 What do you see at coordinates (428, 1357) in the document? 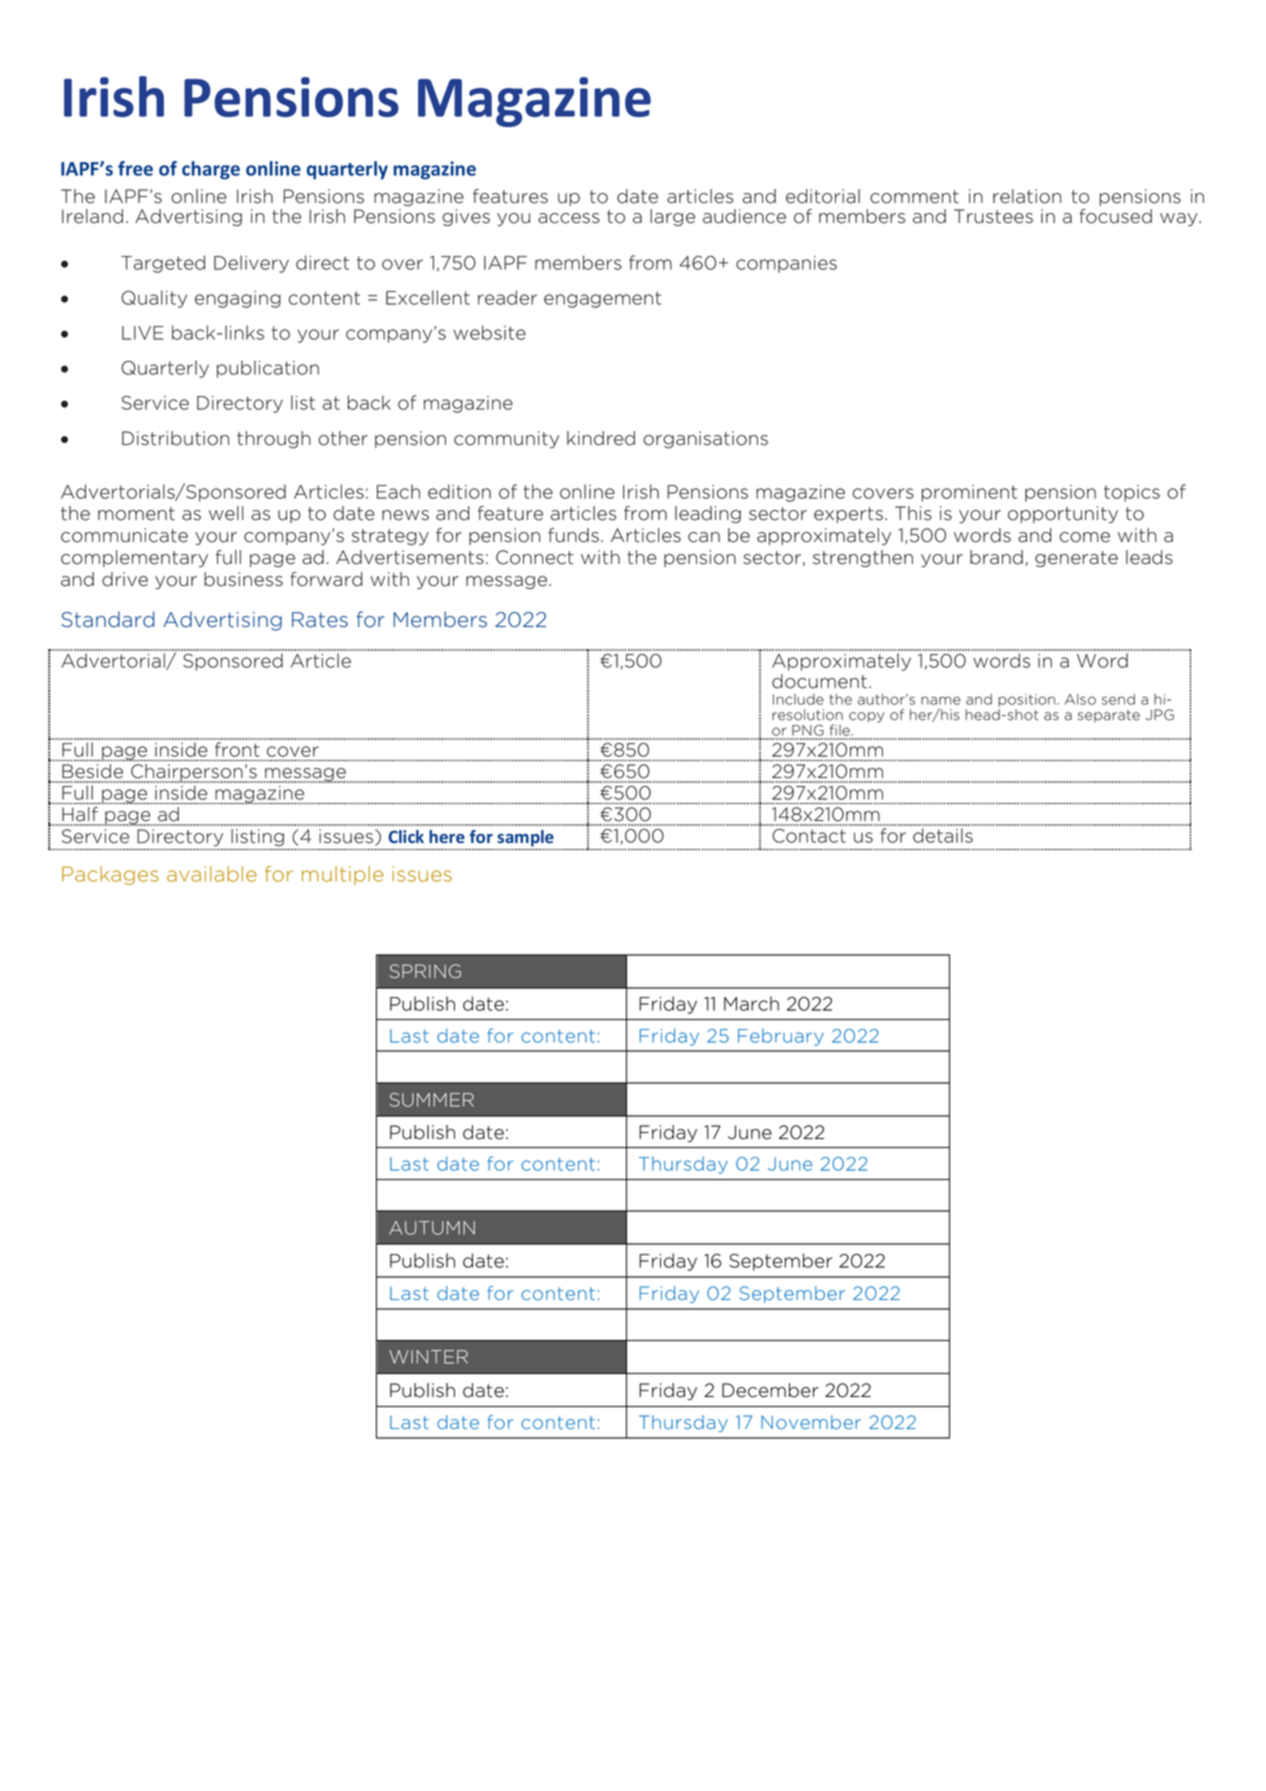
I see `WINTER` at bounding box center [428, 1357].
